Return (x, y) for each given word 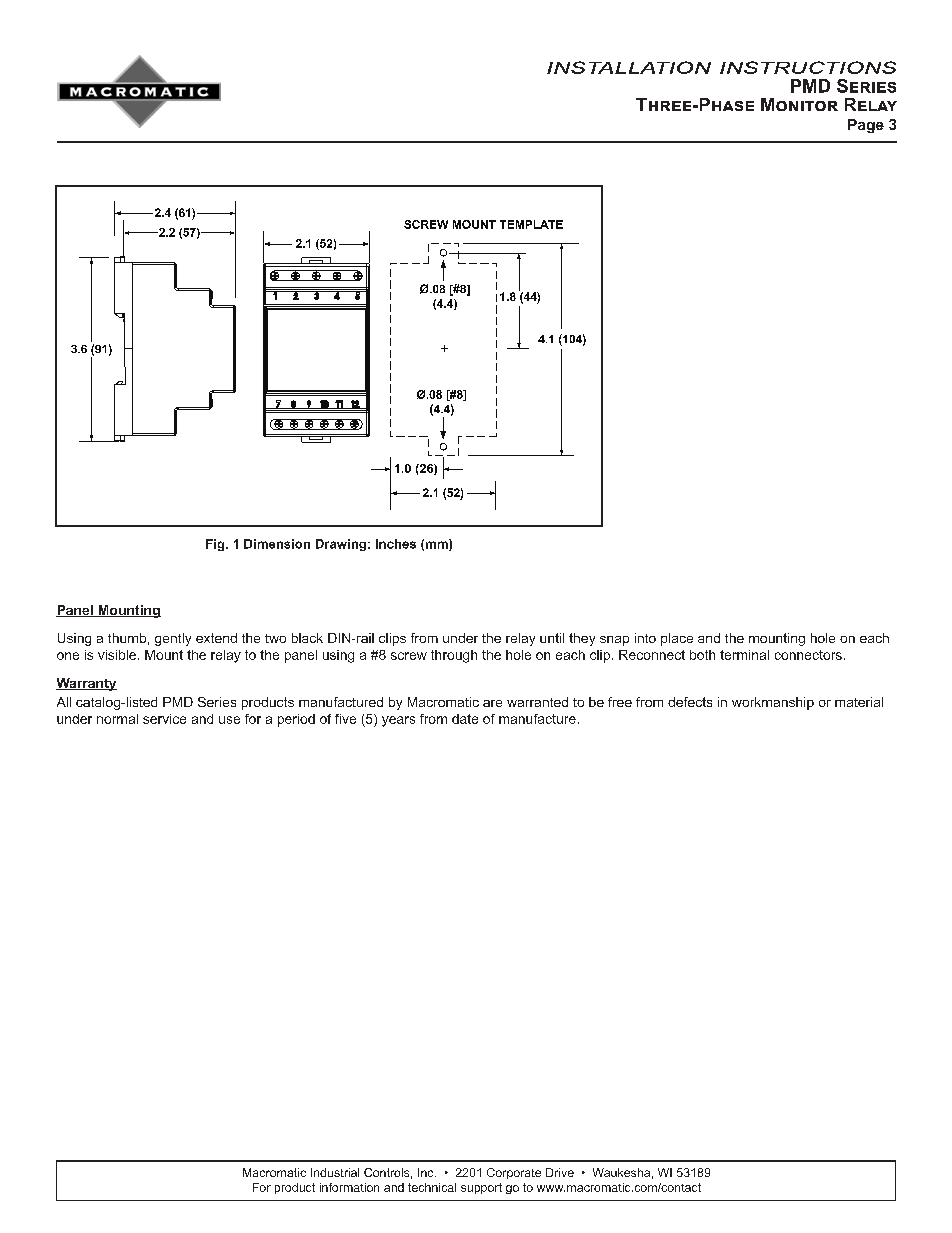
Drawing (341, 545)
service (164, 719)
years (398, 721)
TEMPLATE (531, 224)
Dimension (277, 544)
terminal (744, 655)
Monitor (799, 104)
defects (690, 702)
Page (866, 126)
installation (629, 67)
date (465, 719)
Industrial (335, 1172)
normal (117, 719)
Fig (216, 545)
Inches (396, 544)
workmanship (773, 703)
